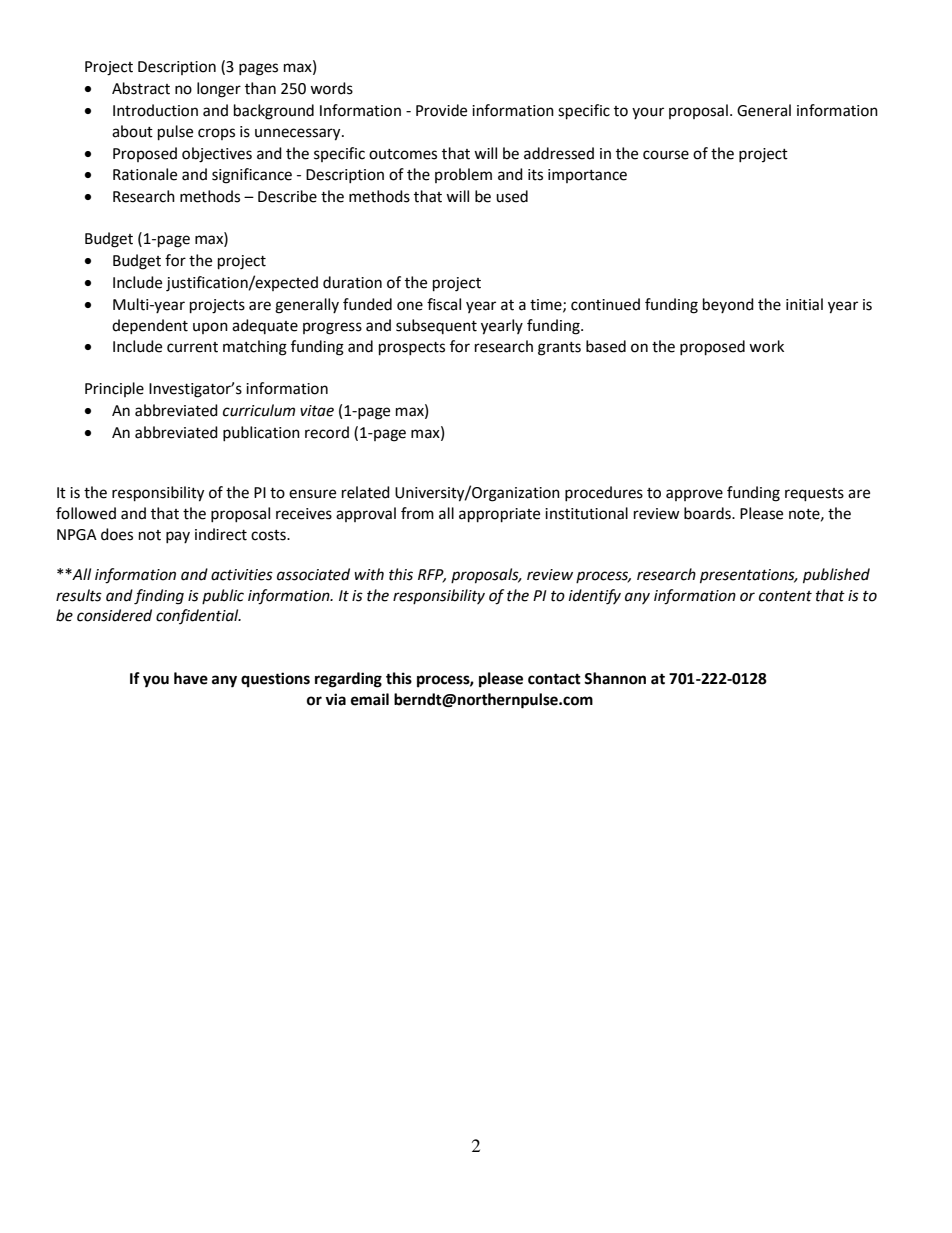  What do you see at coordinates (191, 678) in the screenshot?
I see `have` at bounding box center [191, 678].
